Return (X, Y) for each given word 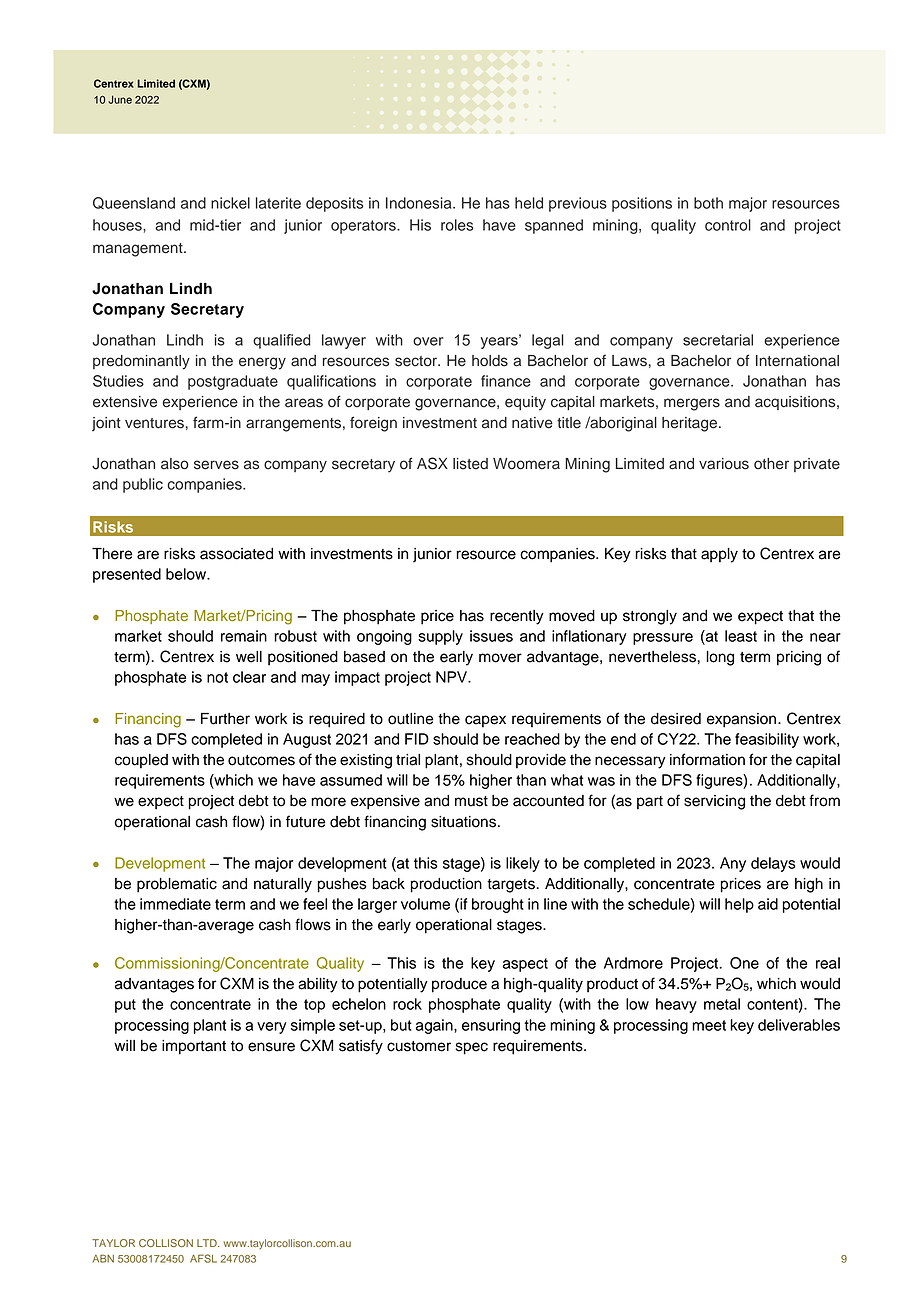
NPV (452, 677)
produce (459, 985)
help (739, 905)
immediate (175, 904)
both (708, 203)
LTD (208, 1243)
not (217, 677)
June (120, 99)
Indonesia (420, 203)
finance (506, 381)
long (720, 658)
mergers (692, 404)
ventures (154, 423)
